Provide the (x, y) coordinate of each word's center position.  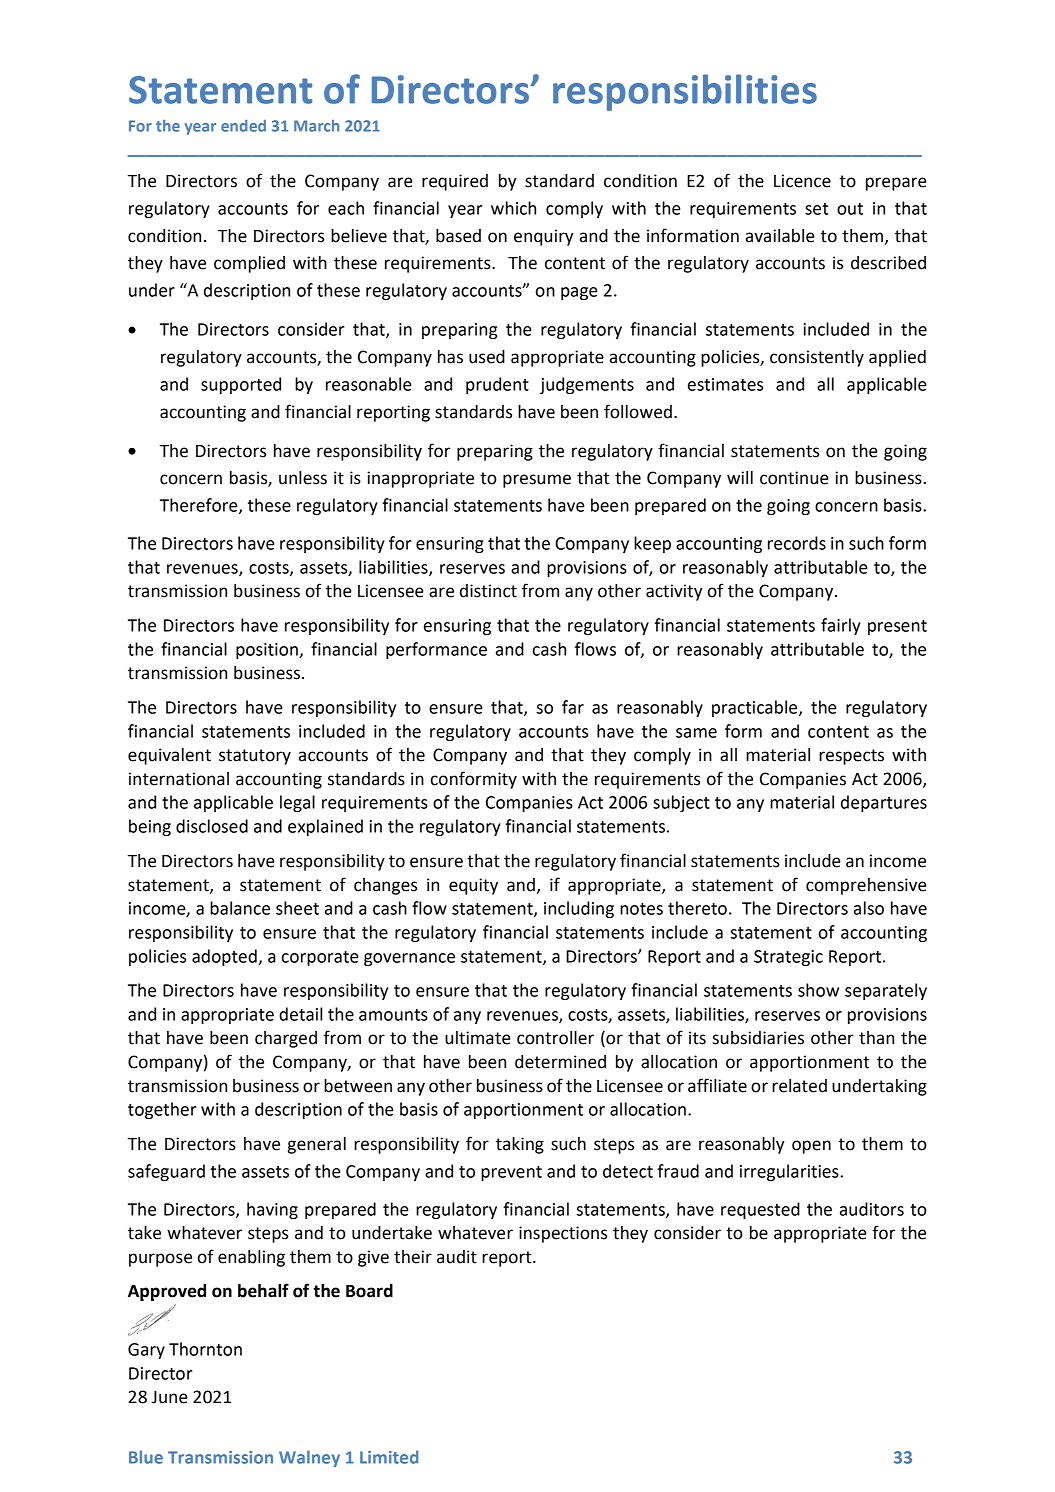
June (170, 1397)
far (573, 707)
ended (243, 126)
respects (851, 757)
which (513, 208)
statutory (255, 757)
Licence (802, 181)
